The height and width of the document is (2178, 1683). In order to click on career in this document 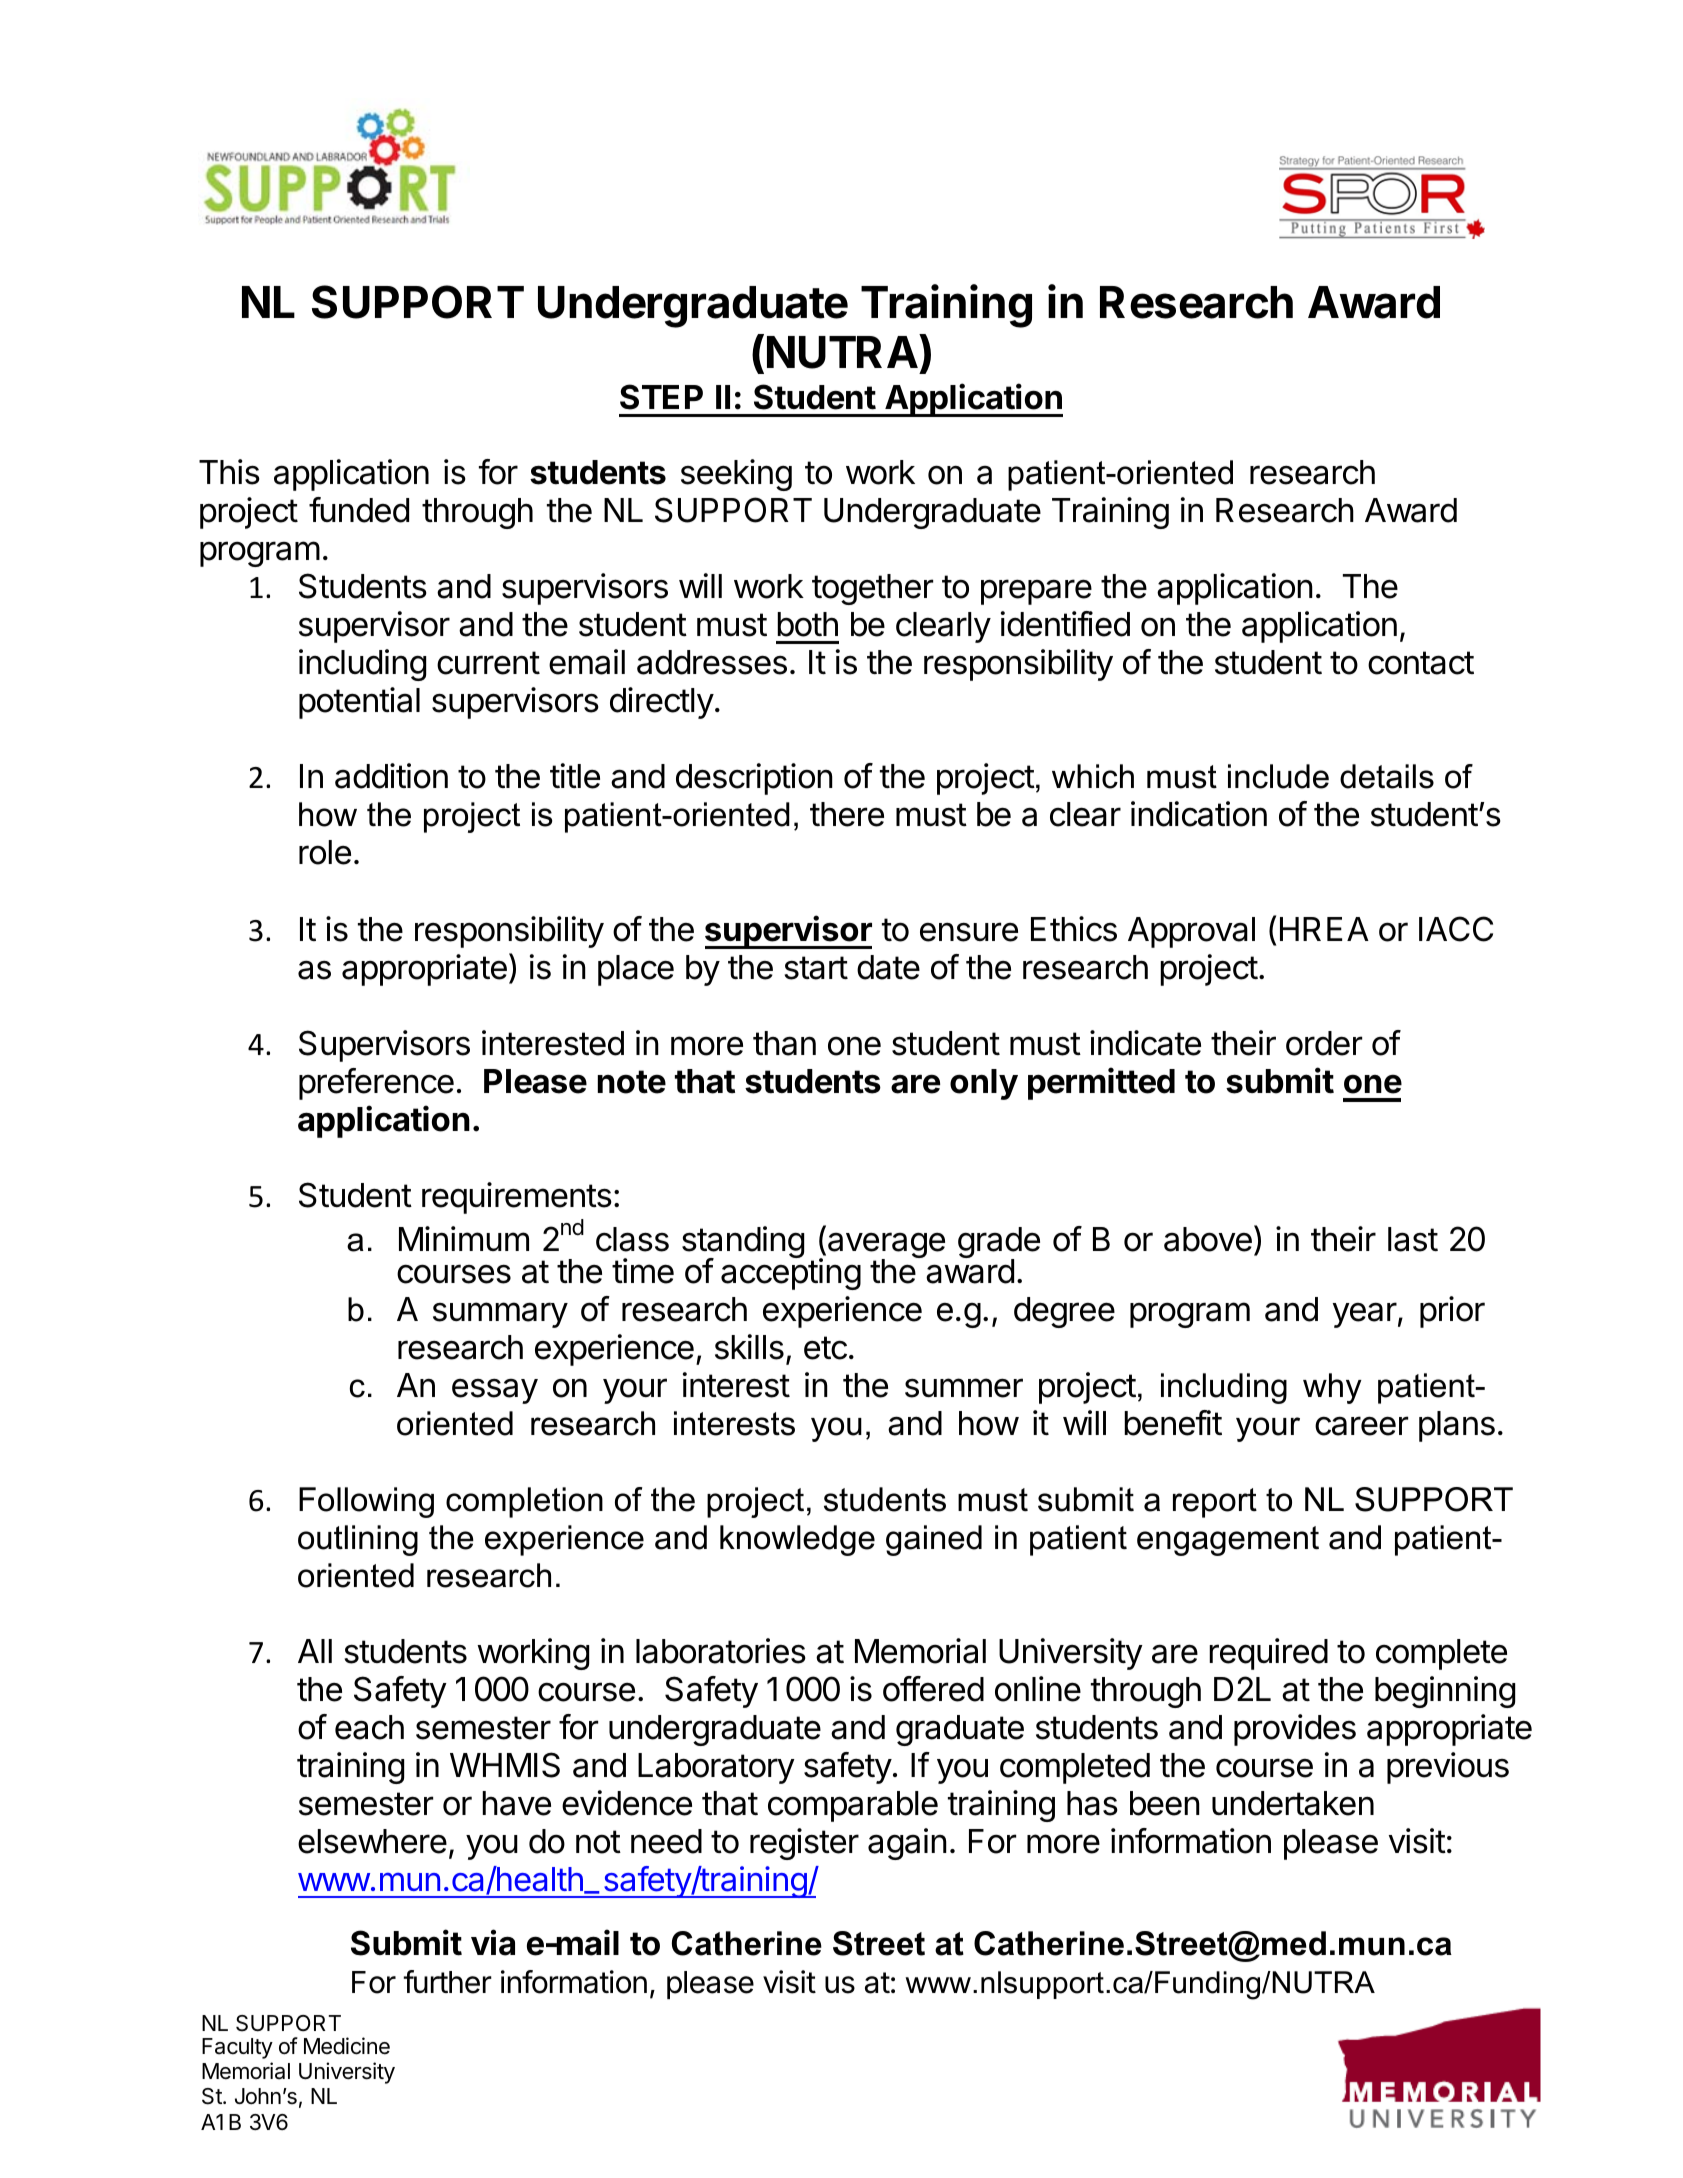, I will do `click(1361, 1426)`.
